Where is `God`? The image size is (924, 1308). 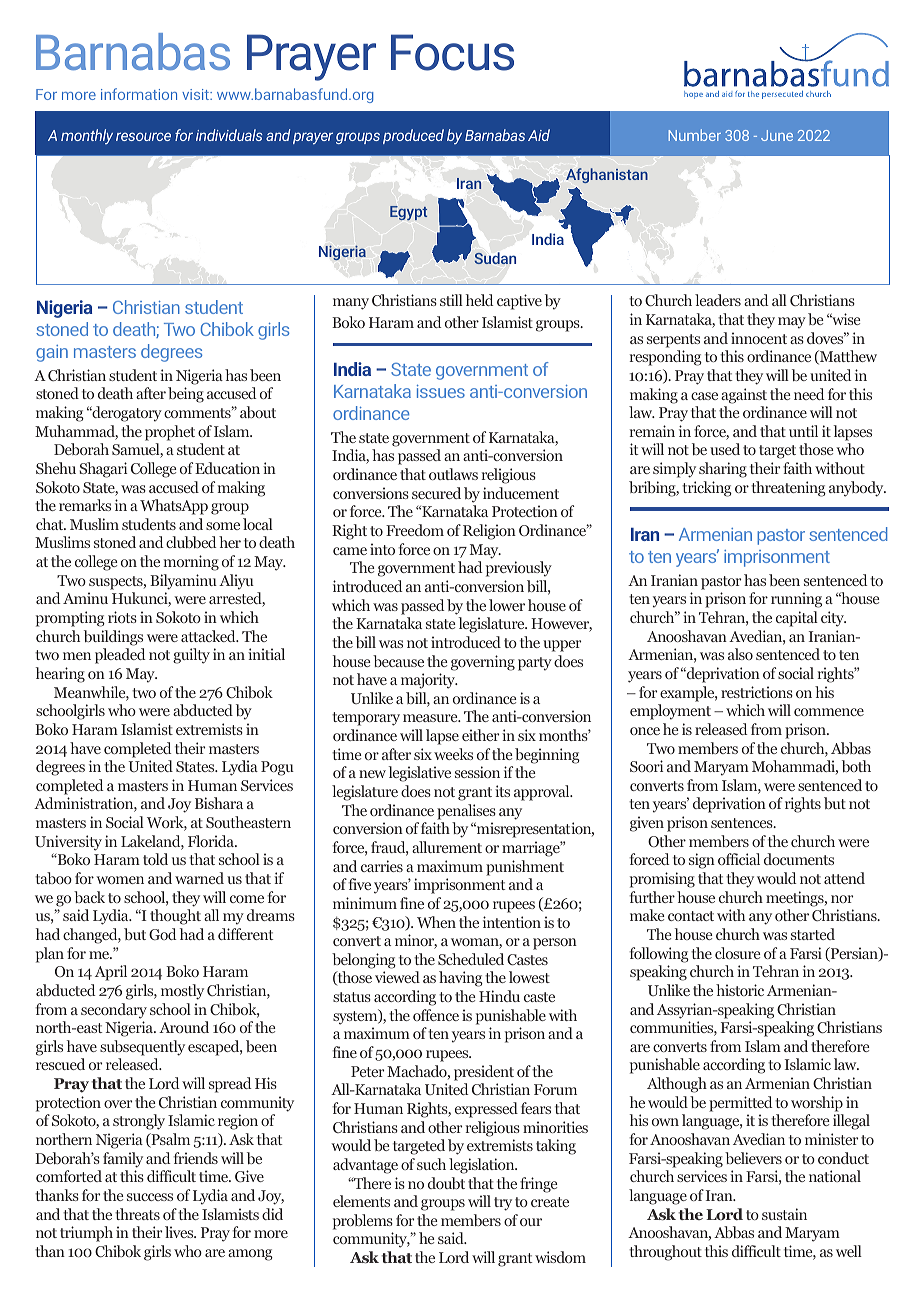 God is located at coordinates (163, 934).
